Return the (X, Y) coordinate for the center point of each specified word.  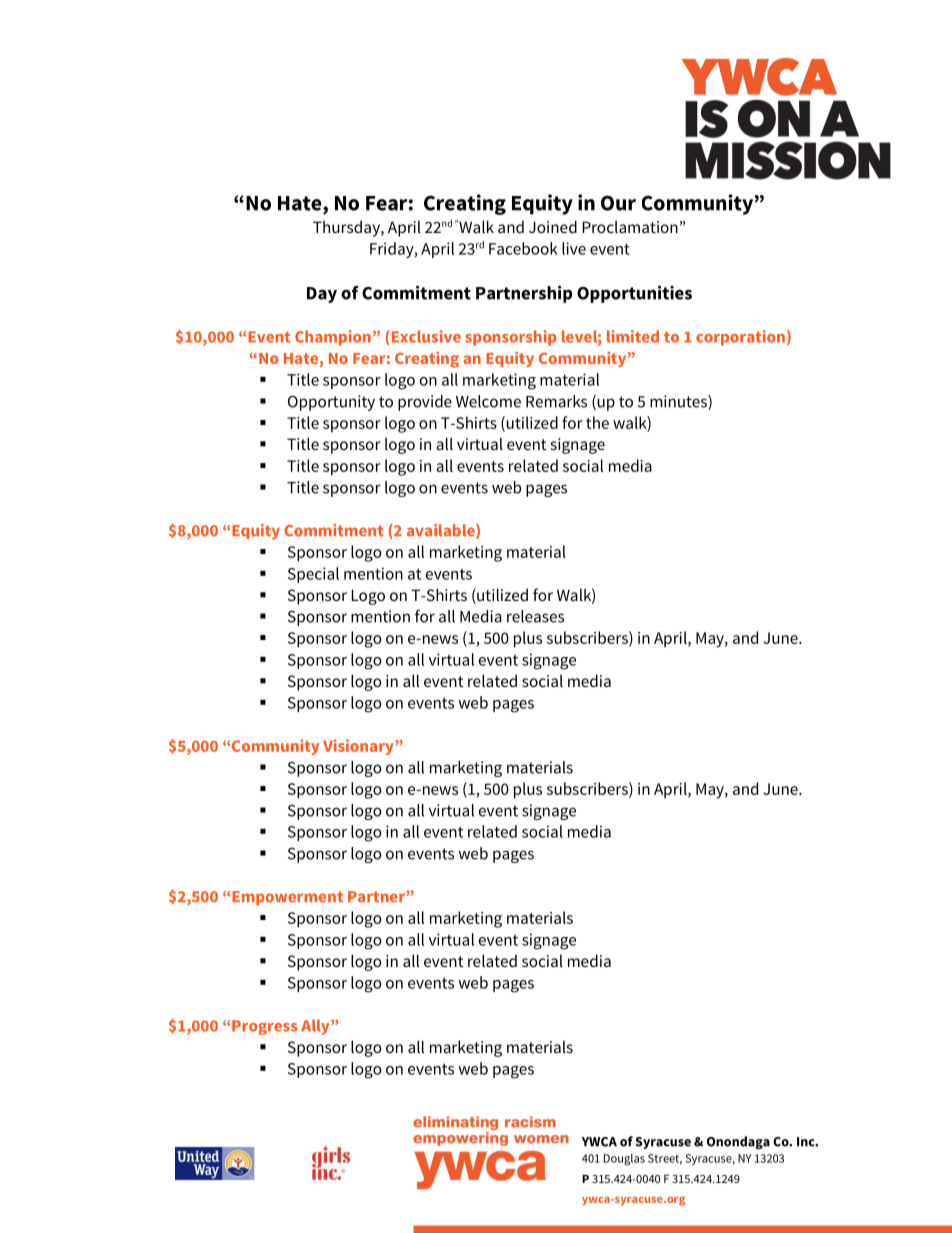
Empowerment (287, 898)
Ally (316, 1027)
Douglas (624, 1159)
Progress (264, 1027)
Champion (333, 338)
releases (535, 616)
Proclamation (630, 227)
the (597, 422)
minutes (679, 402)
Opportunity (331, 403)
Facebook (523, 248)
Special (313, 575)
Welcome (488, 401)
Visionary (359, 747)
